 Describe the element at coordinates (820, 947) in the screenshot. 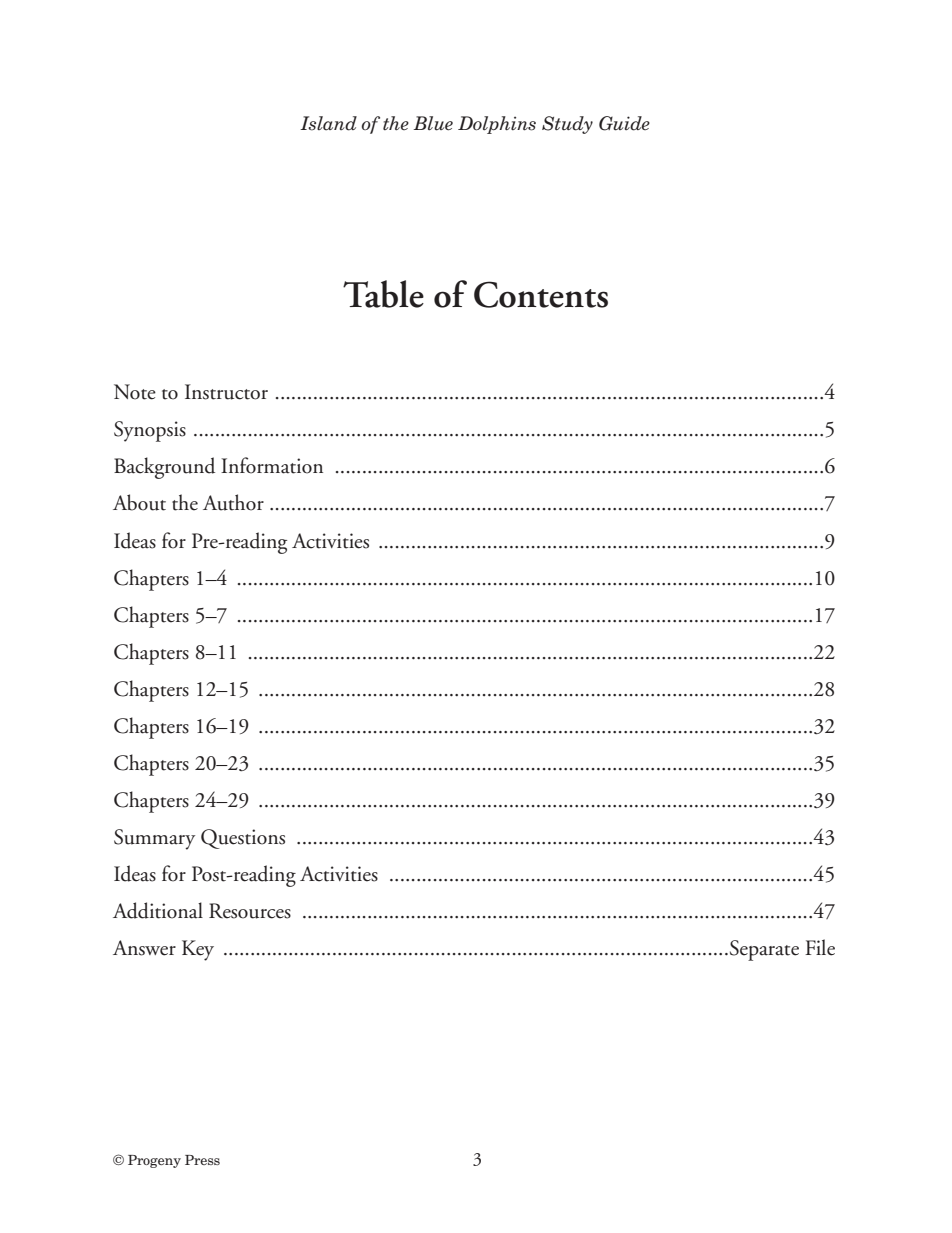

I see `File` at that location.
